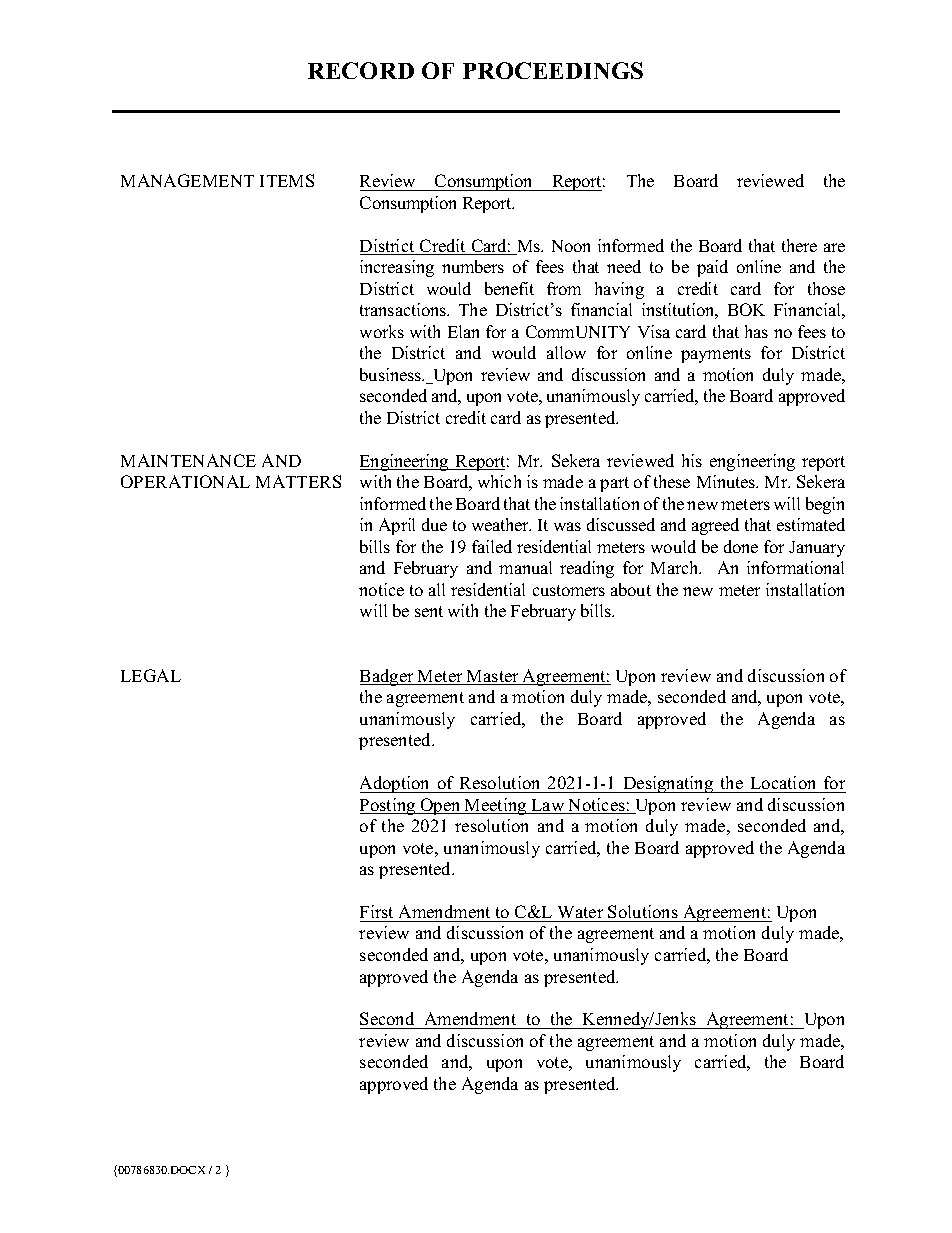 The width and height of the screenshot is (952, 1233). What do you see at coordinates (716, 355) in the screenshot?
I see `payments` at bounding box center [716, 355].
